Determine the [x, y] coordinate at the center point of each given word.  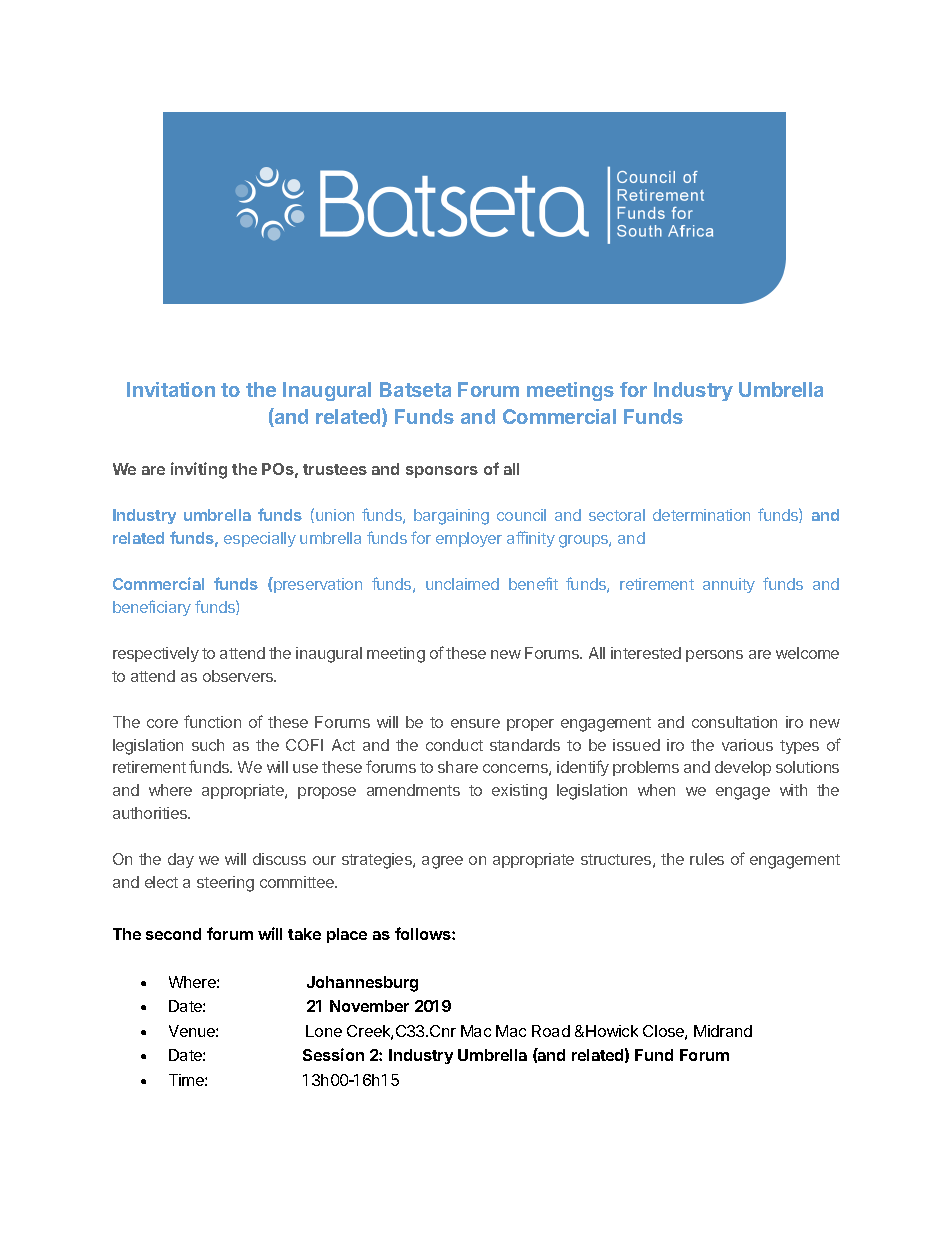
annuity [729, 585]
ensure [475, 723]
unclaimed [462, 584]
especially [260, 539]
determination [701, 515]
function [212, 721]
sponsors [442, 472]
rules [707, 859]
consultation [734, 722]
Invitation [171, 389]
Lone [324, 1031]
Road [551, 1031]
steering [225, 884]
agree [442, 862]
